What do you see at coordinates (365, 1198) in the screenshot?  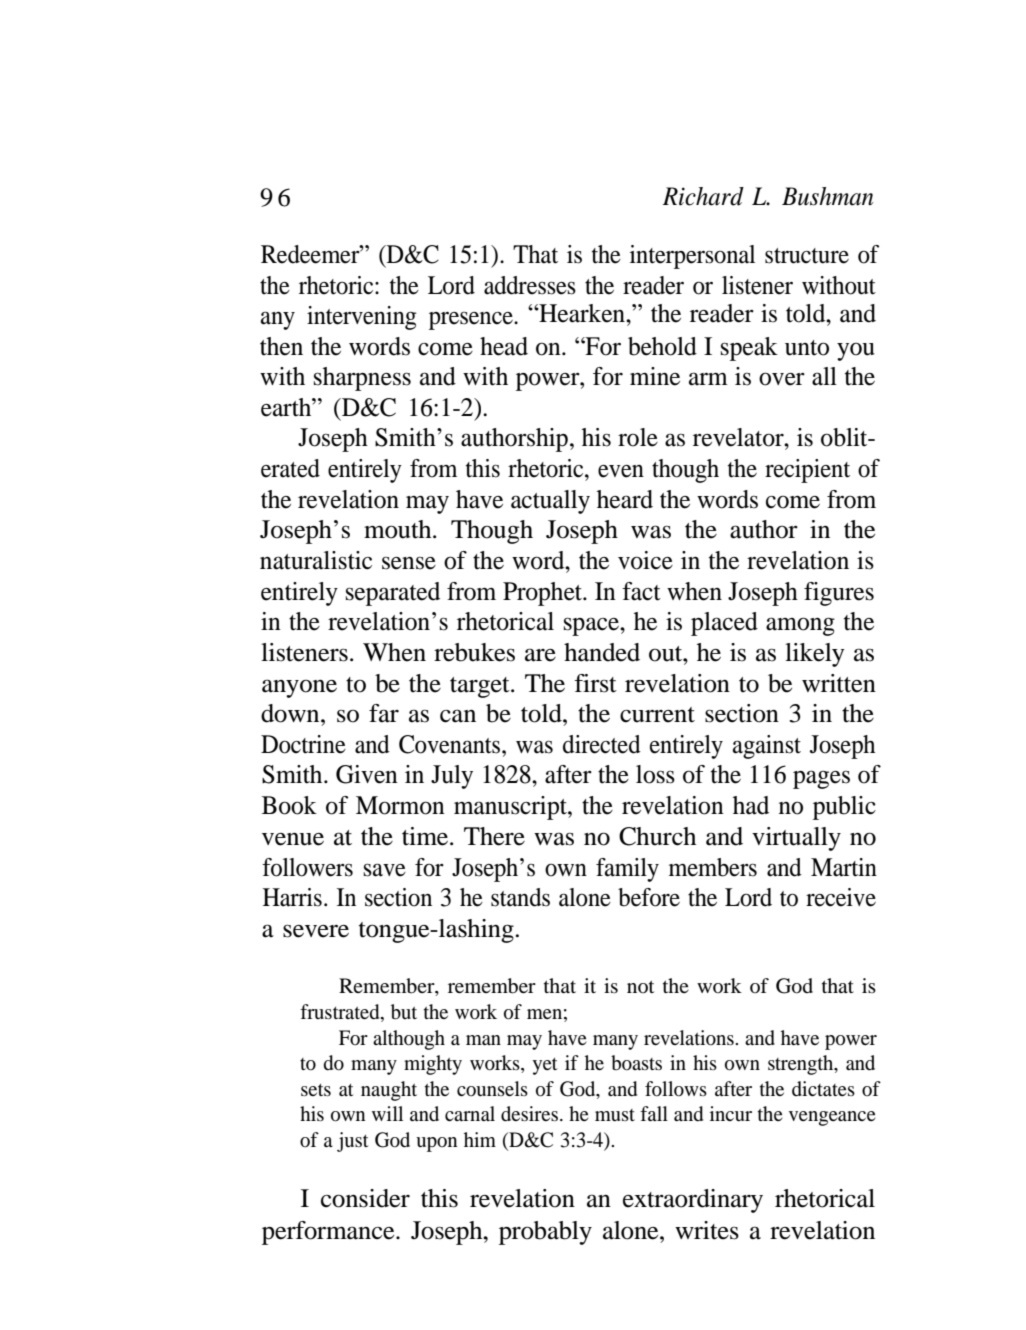 I see `consider` at bounding box center [365, 1198].
